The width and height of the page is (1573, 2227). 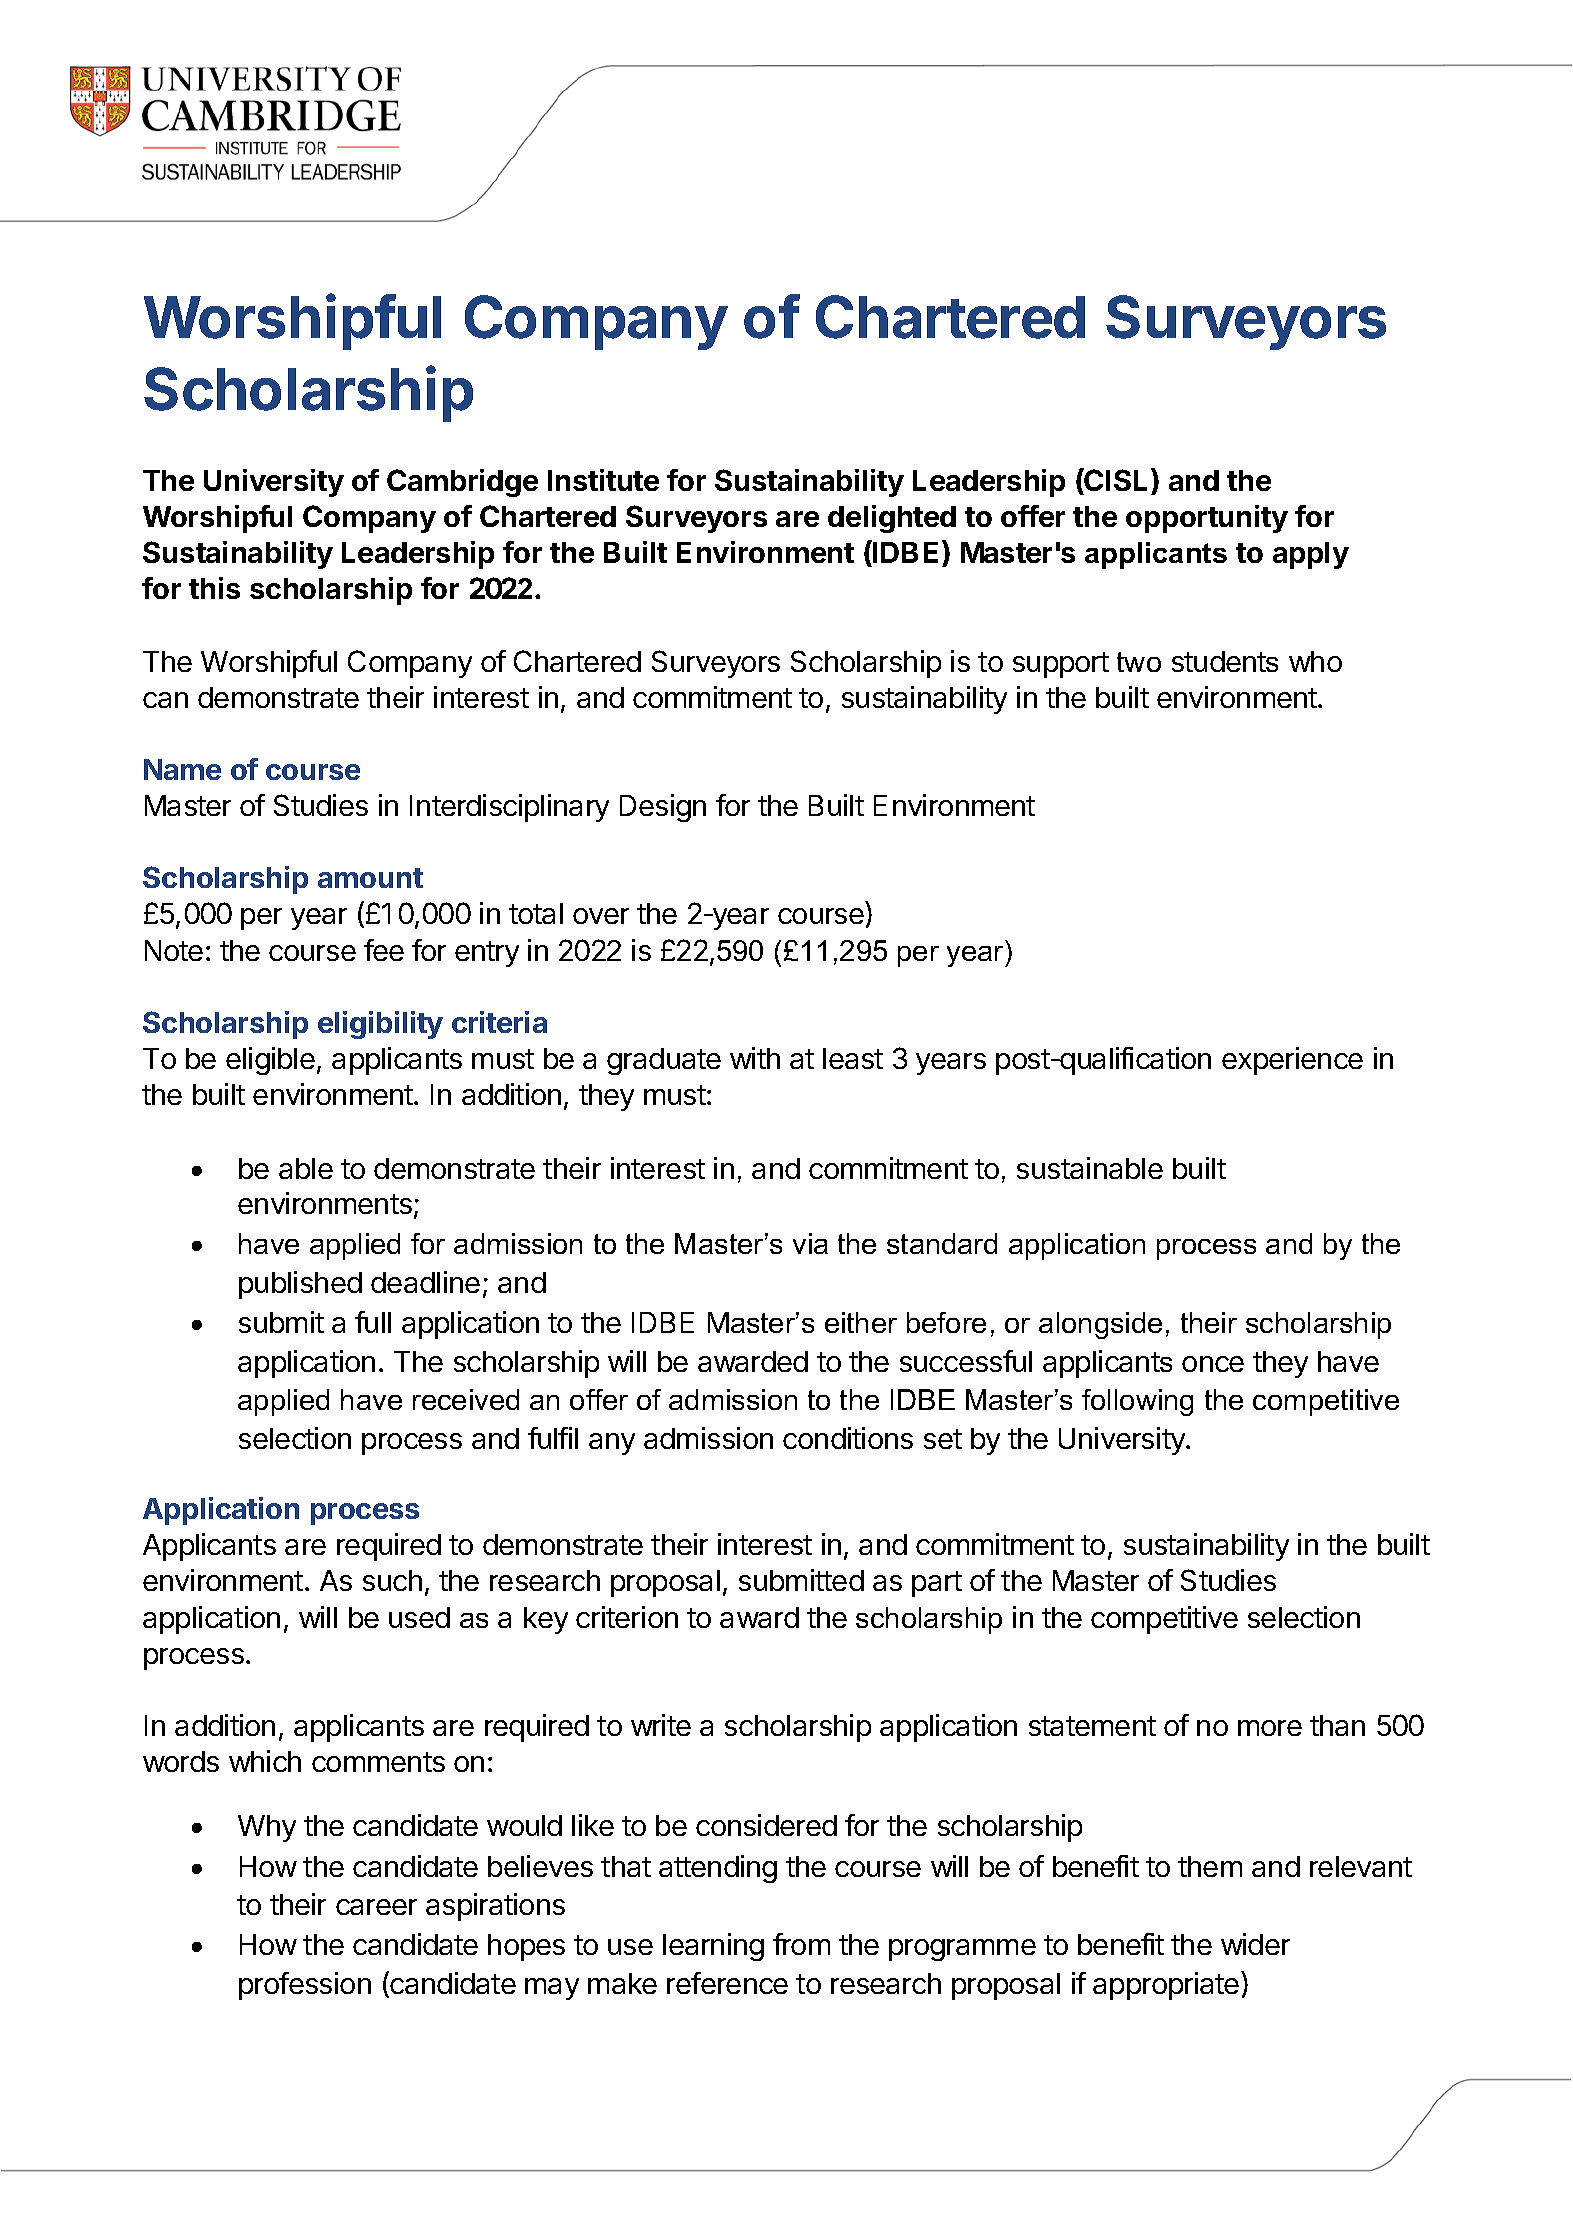 I want to click on experience, so click(x=1292, y=1061).
